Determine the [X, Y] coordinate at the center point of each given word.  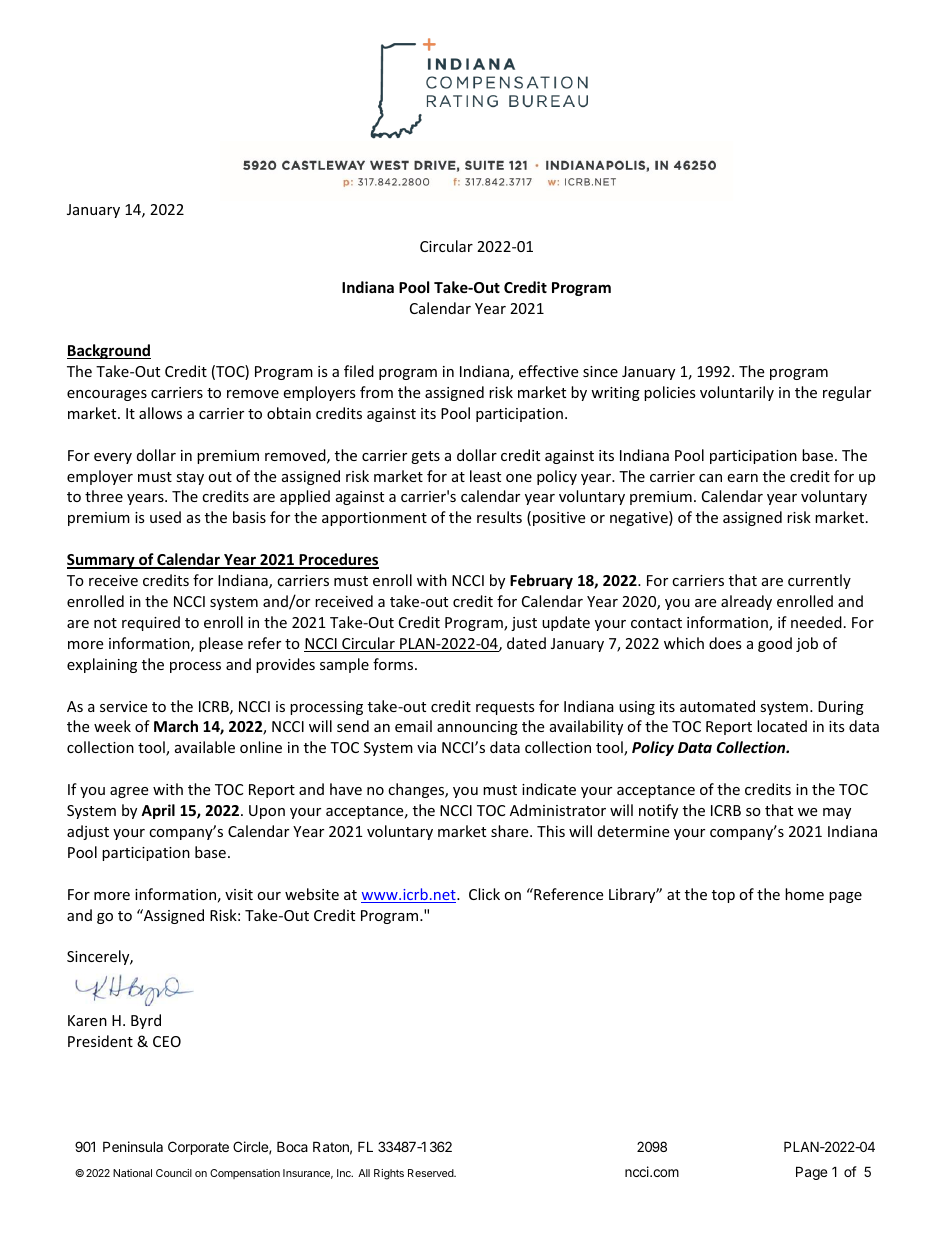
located [782, 726]
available [205, 747]
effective [548, 371]
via [426, 747]
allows [160, 413]
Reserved [432, 1173]
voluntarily [737, 393]
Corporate [198, 1148]
